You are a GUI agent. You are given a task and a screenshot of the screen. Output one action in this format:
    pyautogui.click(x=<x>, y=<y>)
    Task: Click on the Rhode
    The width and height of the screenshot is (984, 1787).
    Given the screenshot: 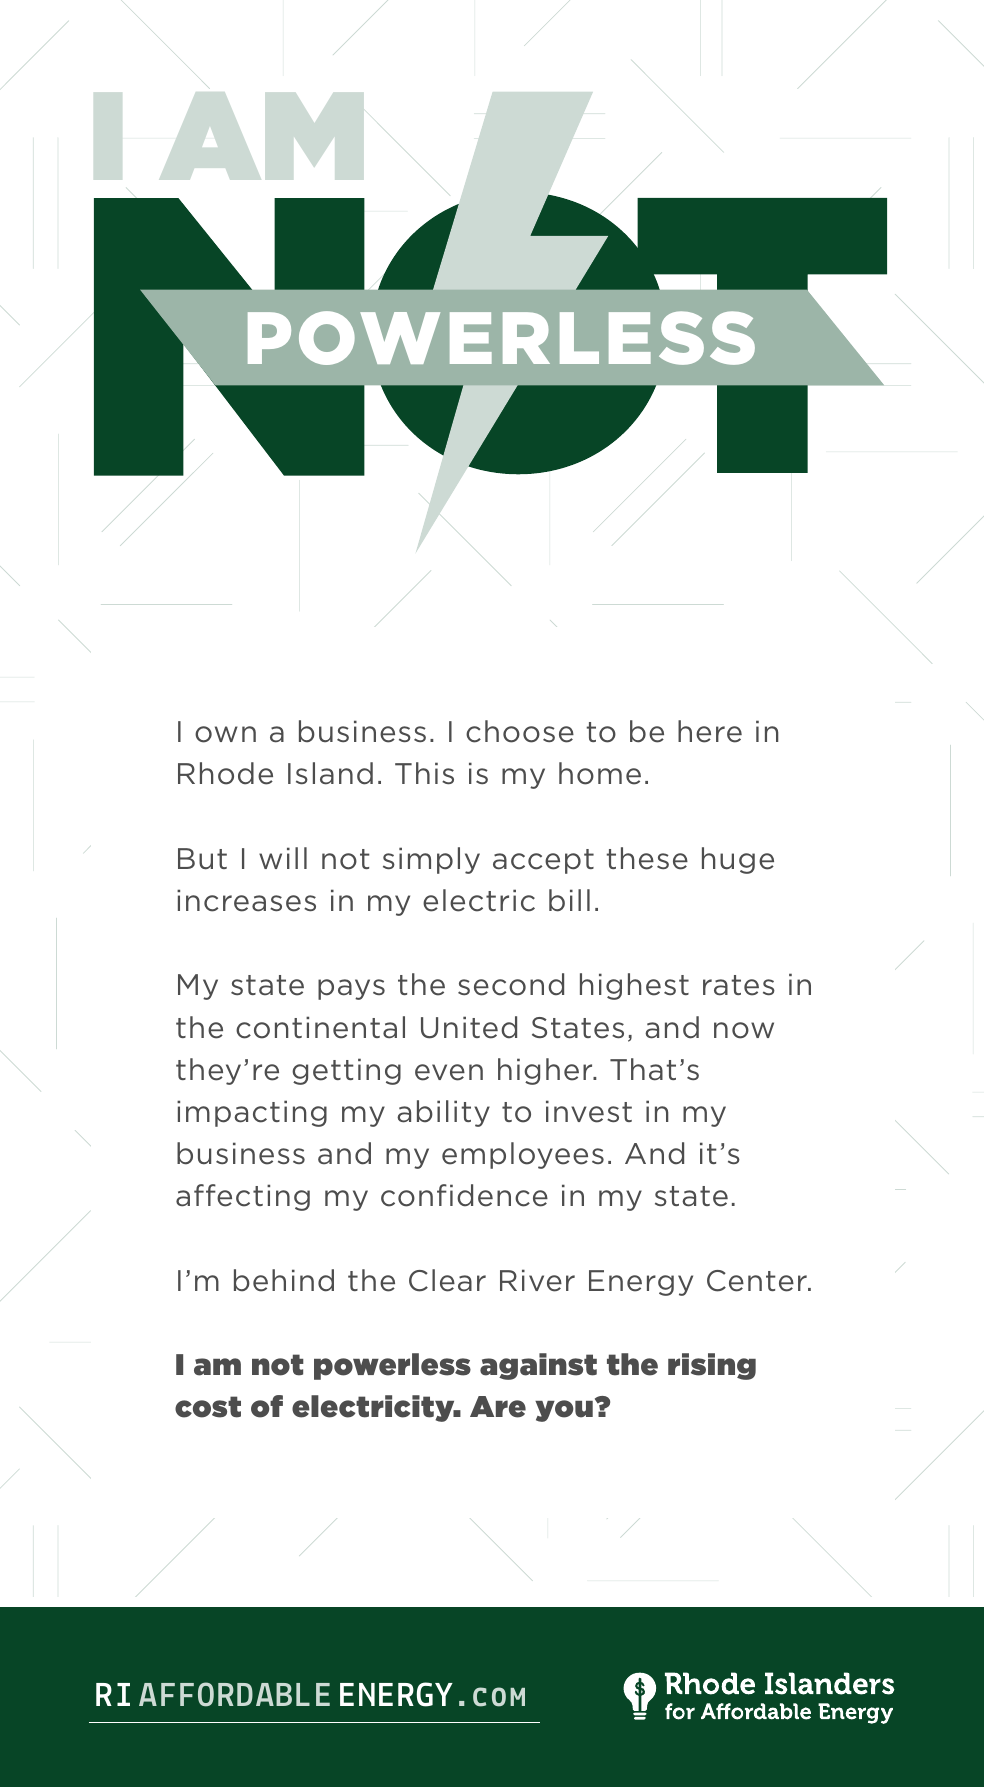 What is the action you would take?
    pyautogui.click(x=225, y=773)
